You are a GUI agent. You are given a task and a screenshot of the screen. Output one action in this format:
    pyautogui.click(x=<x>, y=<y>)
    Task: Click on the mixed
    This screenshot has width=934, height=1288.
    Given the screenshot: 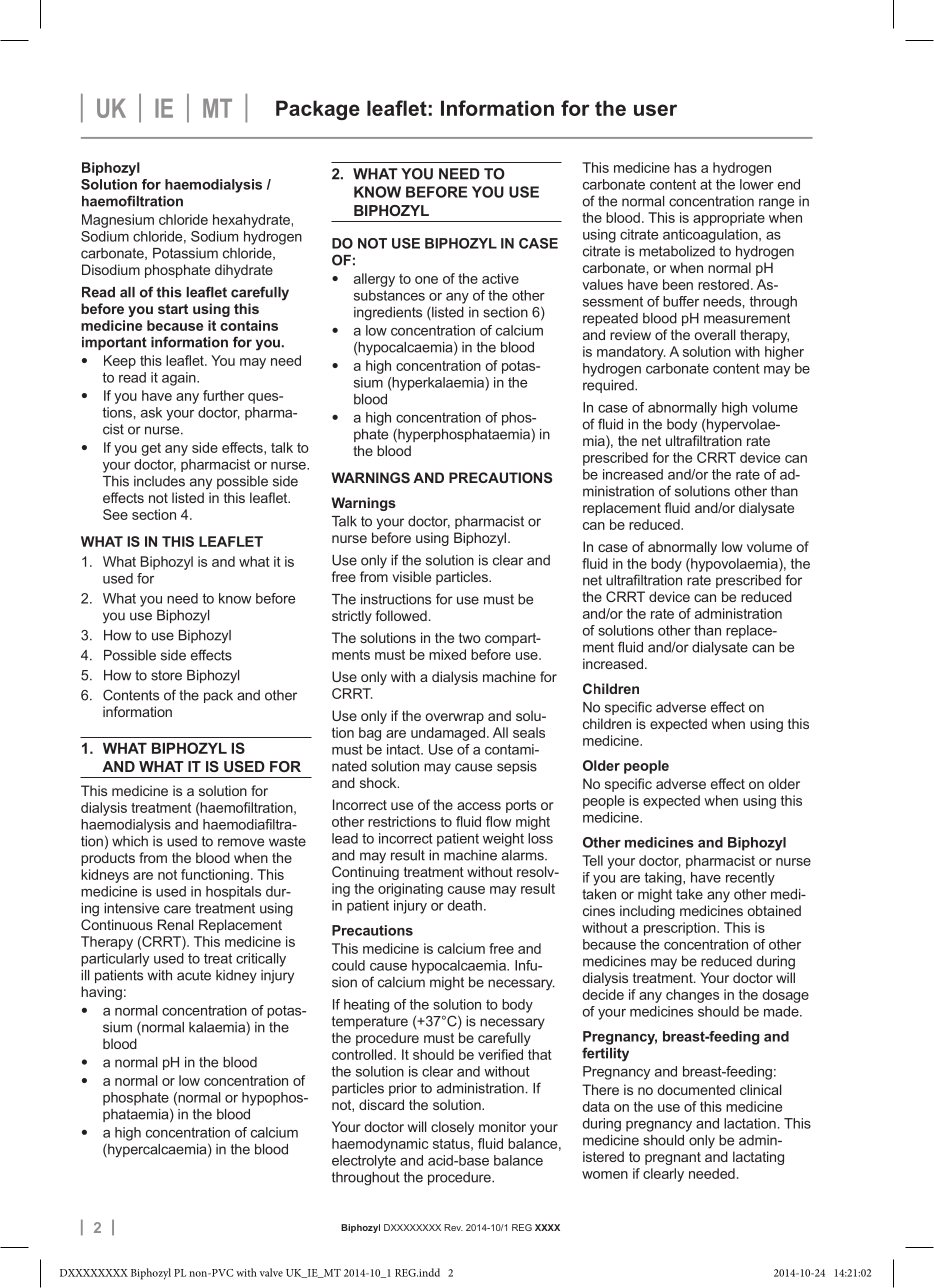 What is the action you would take?
    pyautogui.click(x=447, y=654)
